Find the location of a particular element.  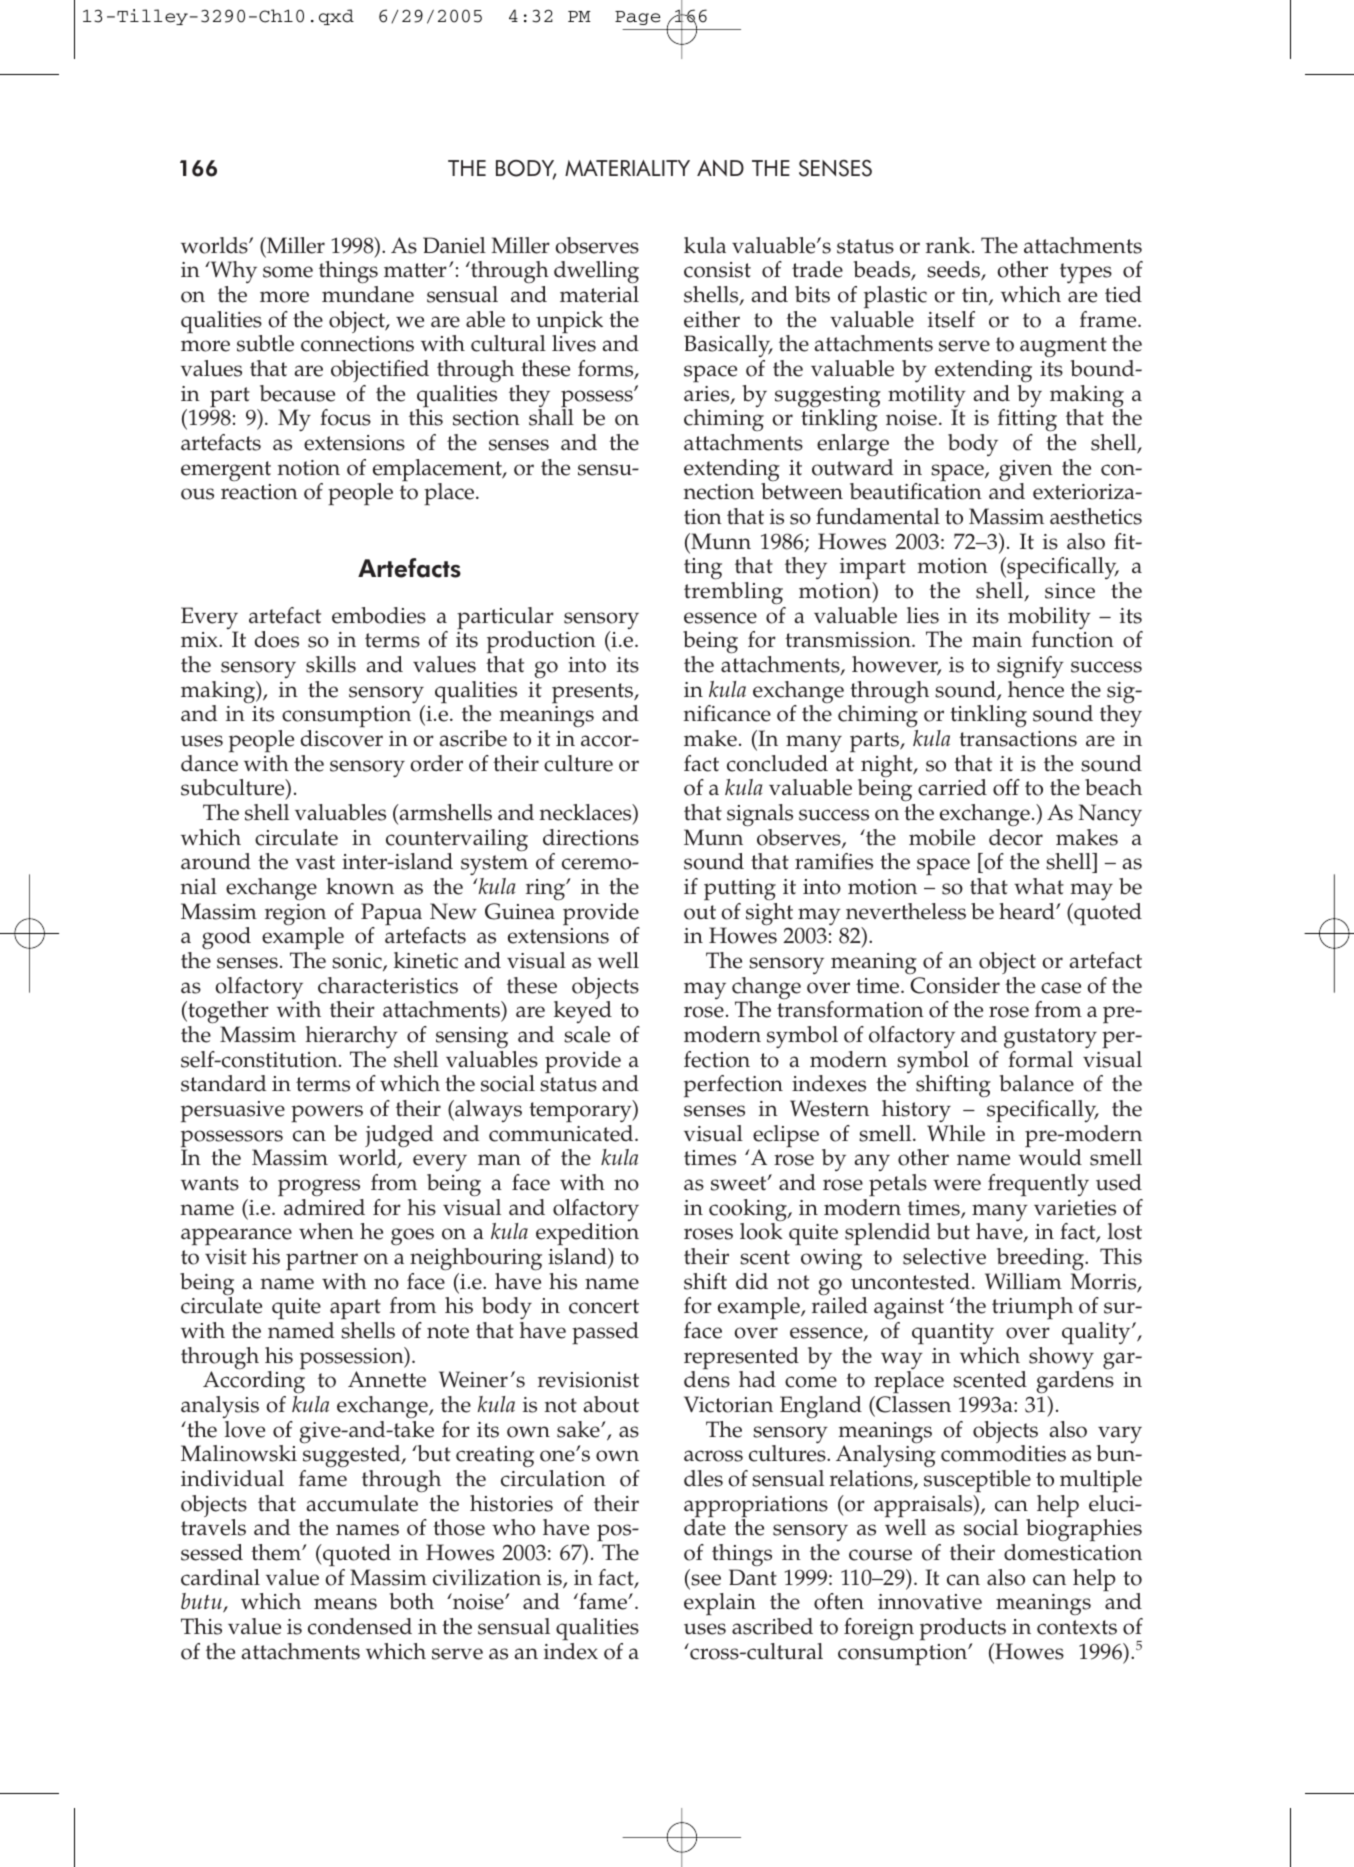

decor is located at coordinates (1016, 837).
